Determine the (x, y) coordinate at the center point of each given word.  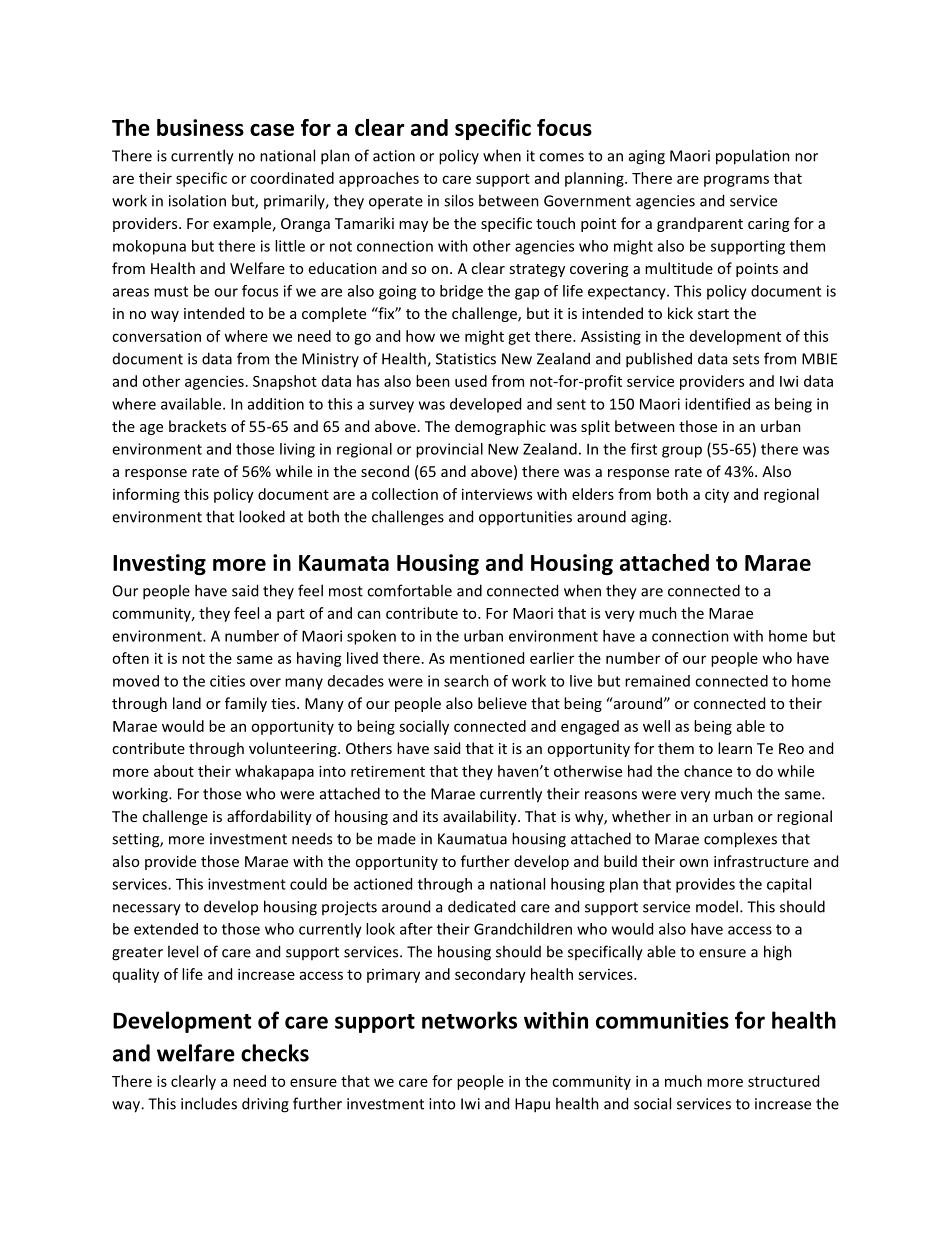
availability (481, 817)
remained (657, 681)
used (471, 381)
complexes (740, 840)
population (753, 157)
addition (276, 404)
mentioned (487, 658)
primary (393, 976)
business (200, 127)
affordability (269, 817)
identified (717, 404)
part (291, 615)
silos (459, 200)
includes (209, 1103)
